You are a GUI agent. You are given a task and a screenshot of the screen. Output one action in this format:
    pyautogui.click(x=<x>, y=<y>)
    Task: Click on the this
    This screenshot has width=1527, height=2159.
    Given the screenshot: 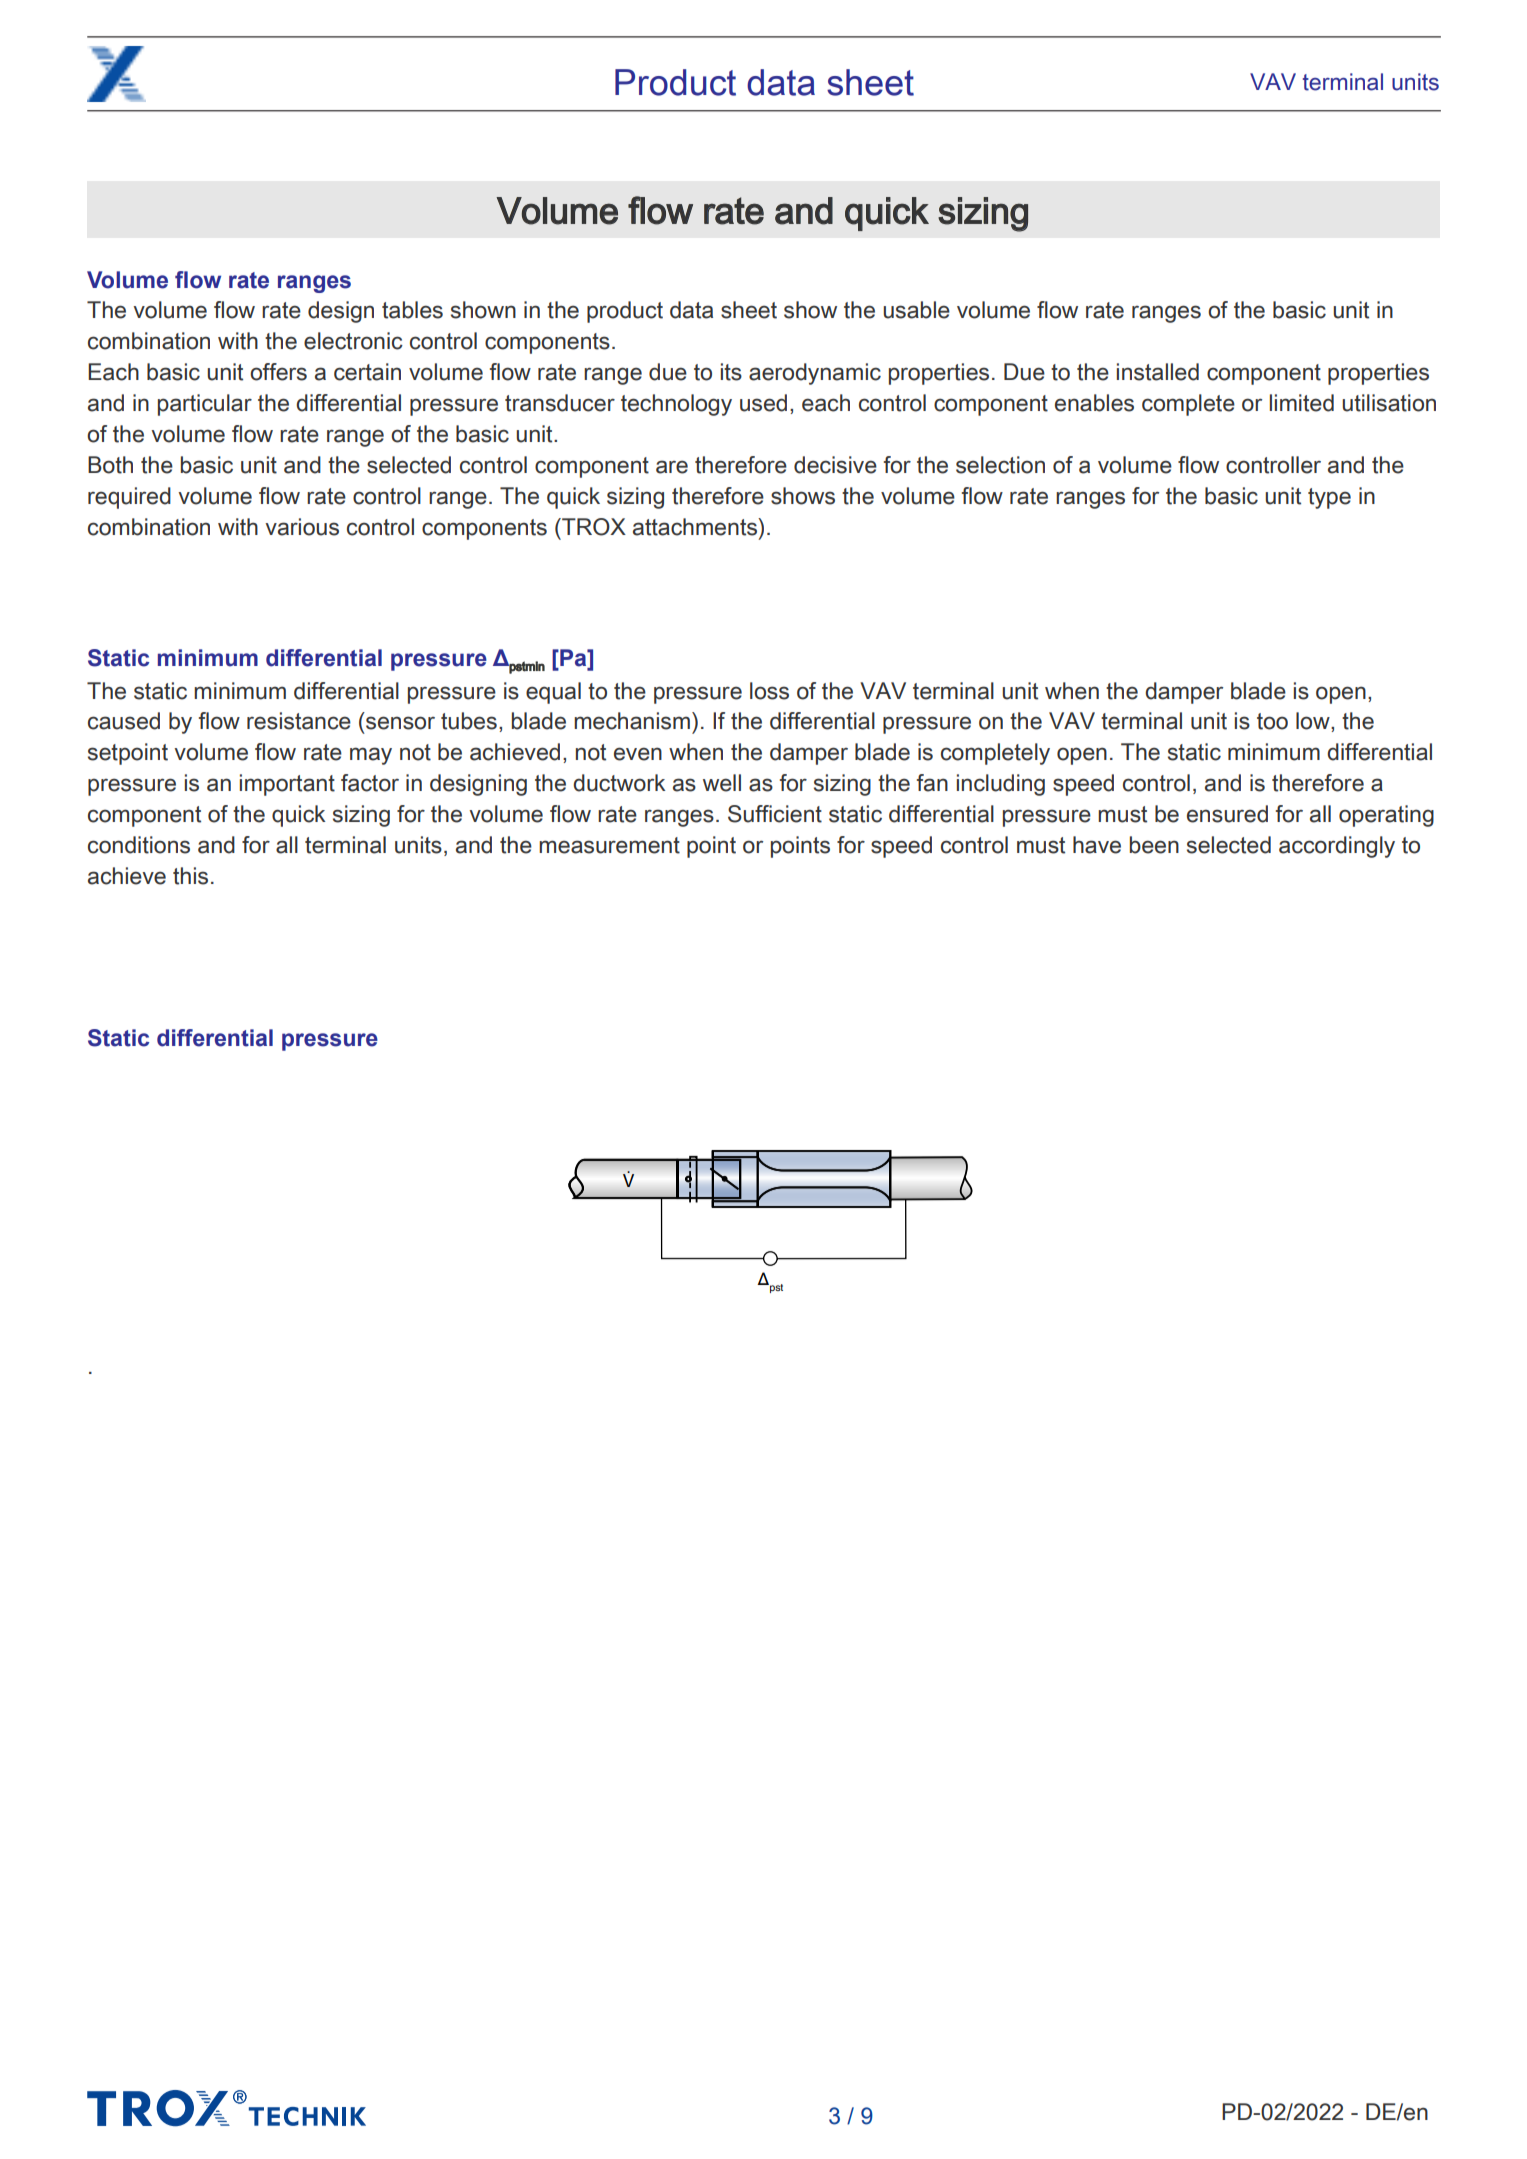 What is the action you would take?
    pyautogui.click(x=190, y=876)
